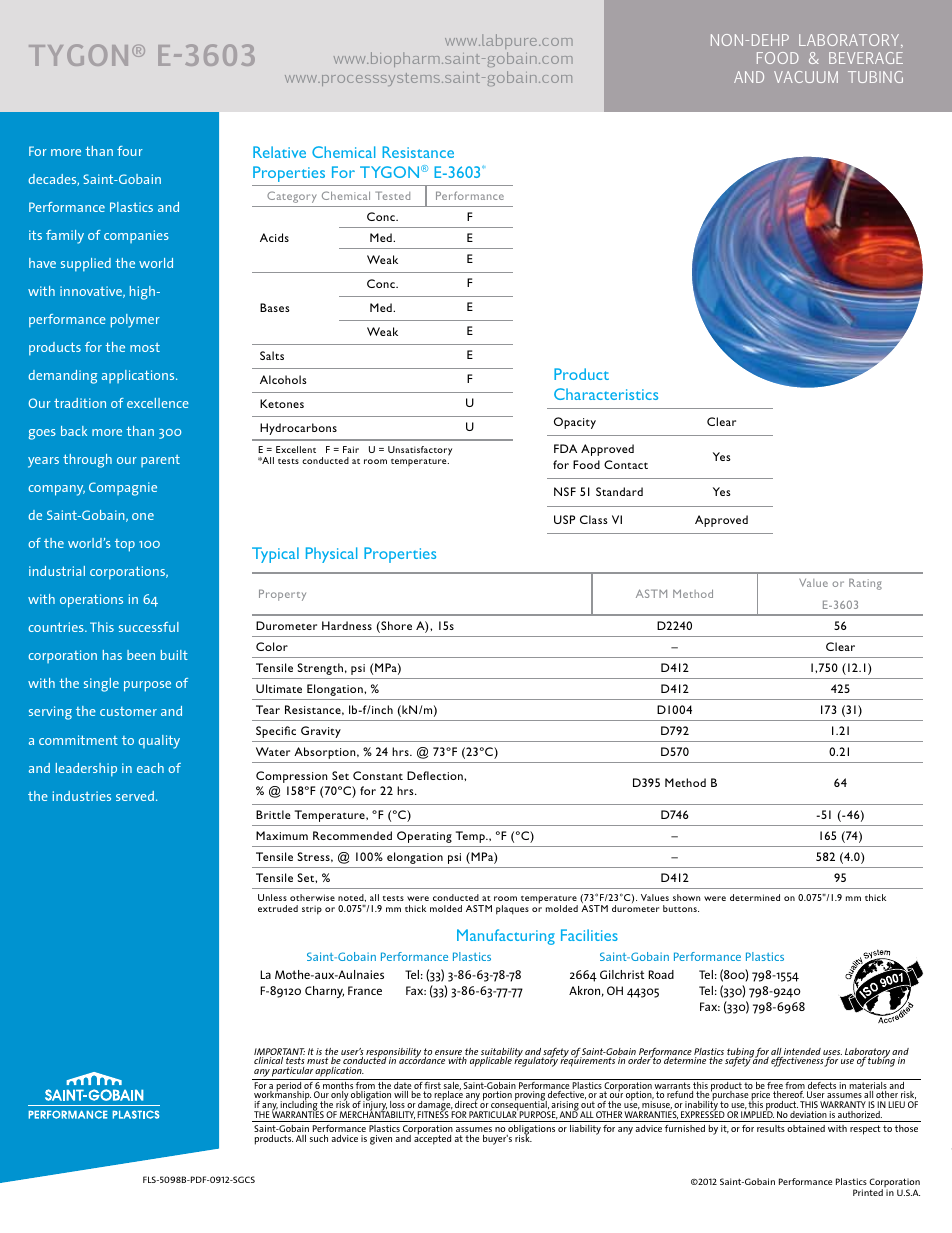  Describe the element at coordinates (512, 910) in the screenshot. I see `plaques` at that location.
